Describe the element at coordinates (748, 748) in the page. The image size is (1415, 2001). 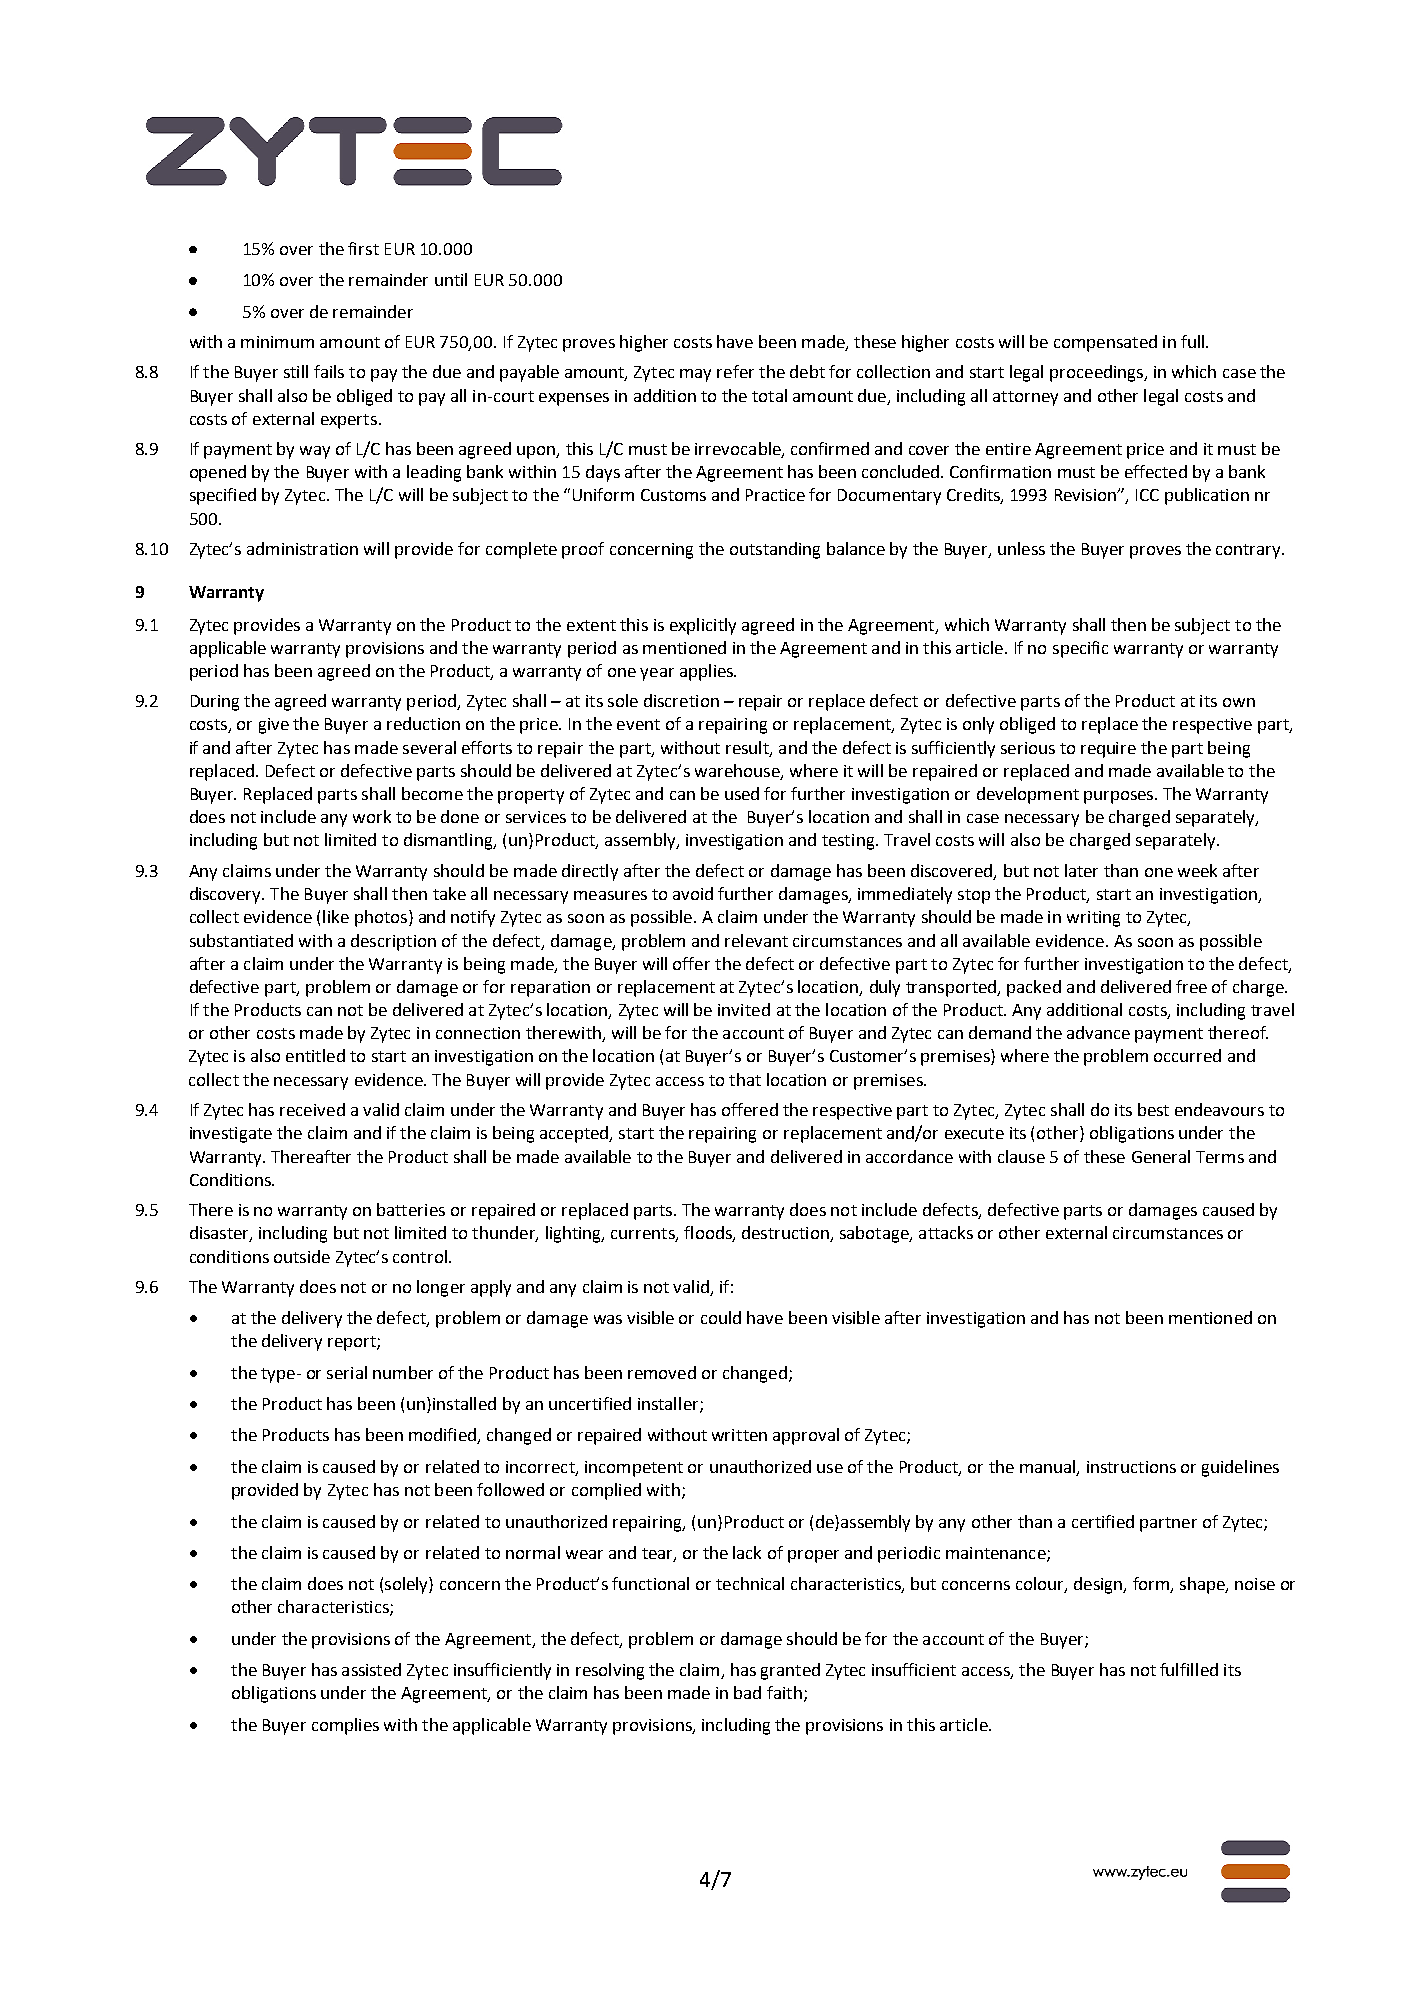
I see `result` at that location.
